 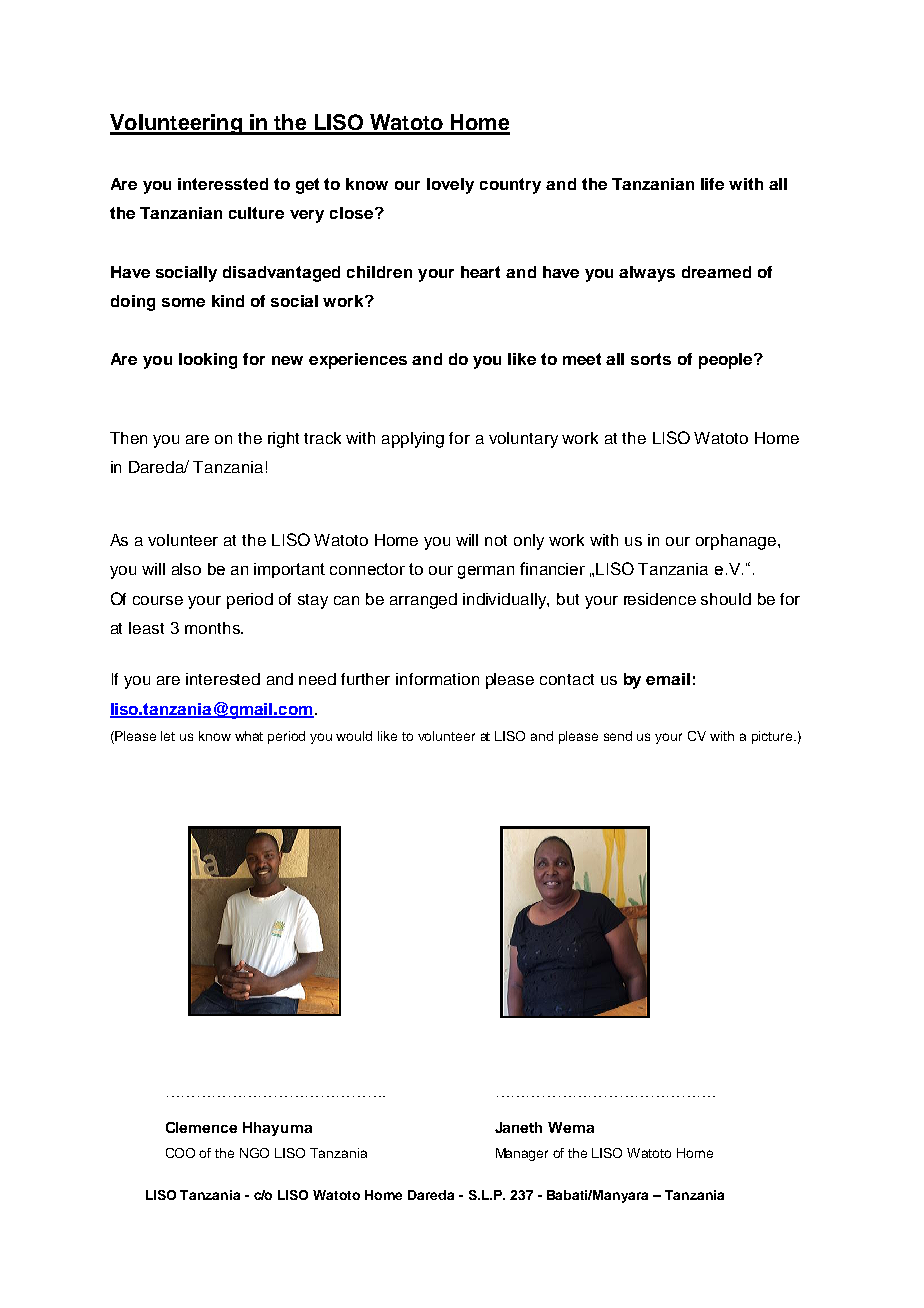 What do you see at coordinates (256, 213) in the screenshot?
I see `culture` at bounding box center [256, 213].
